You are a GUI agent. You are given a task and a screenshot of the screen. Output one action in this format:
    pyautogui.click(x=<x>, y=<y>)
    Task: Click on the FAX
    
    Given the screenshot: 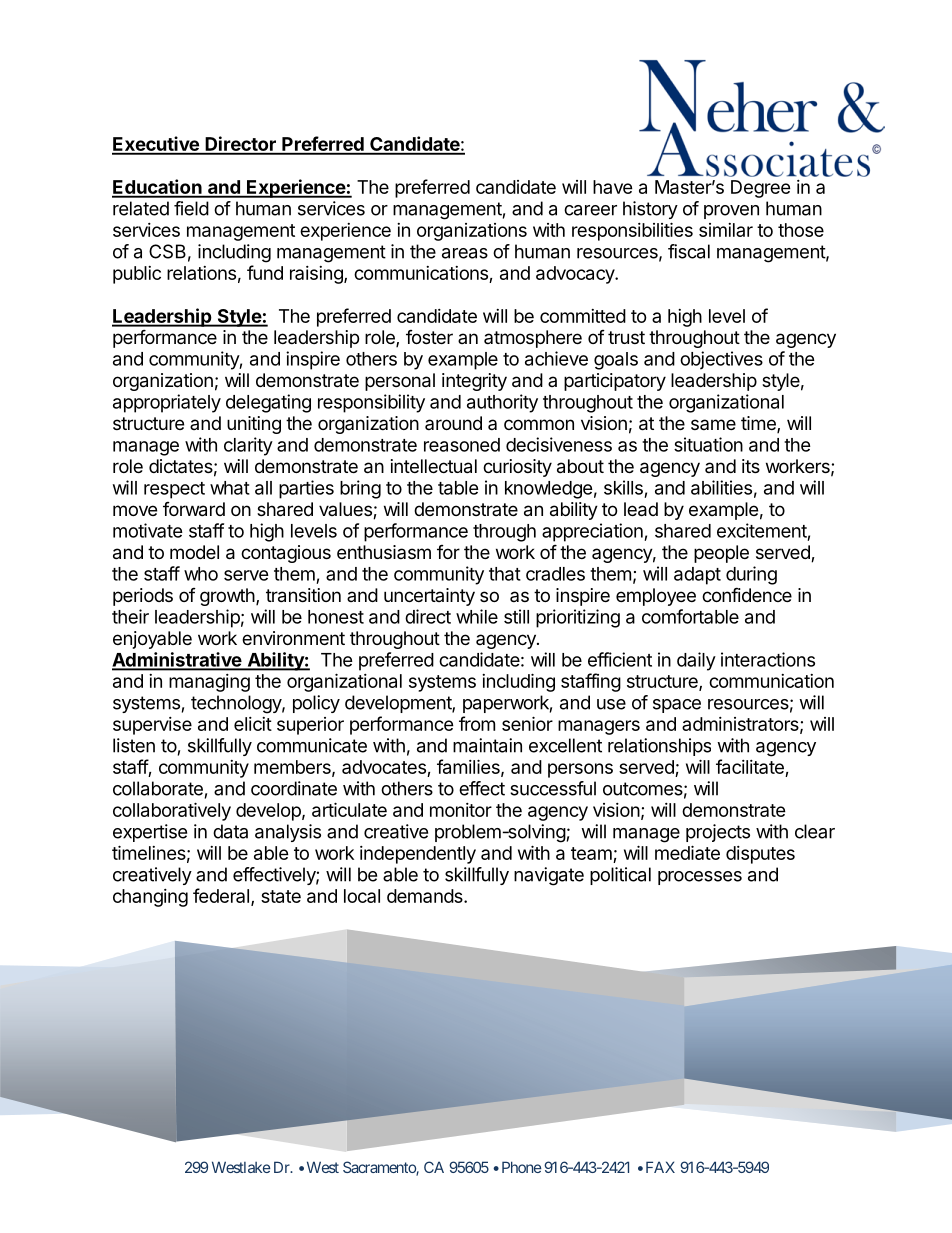 What is the action you would take?
    pyautogui.click(x=660, y=1167)
